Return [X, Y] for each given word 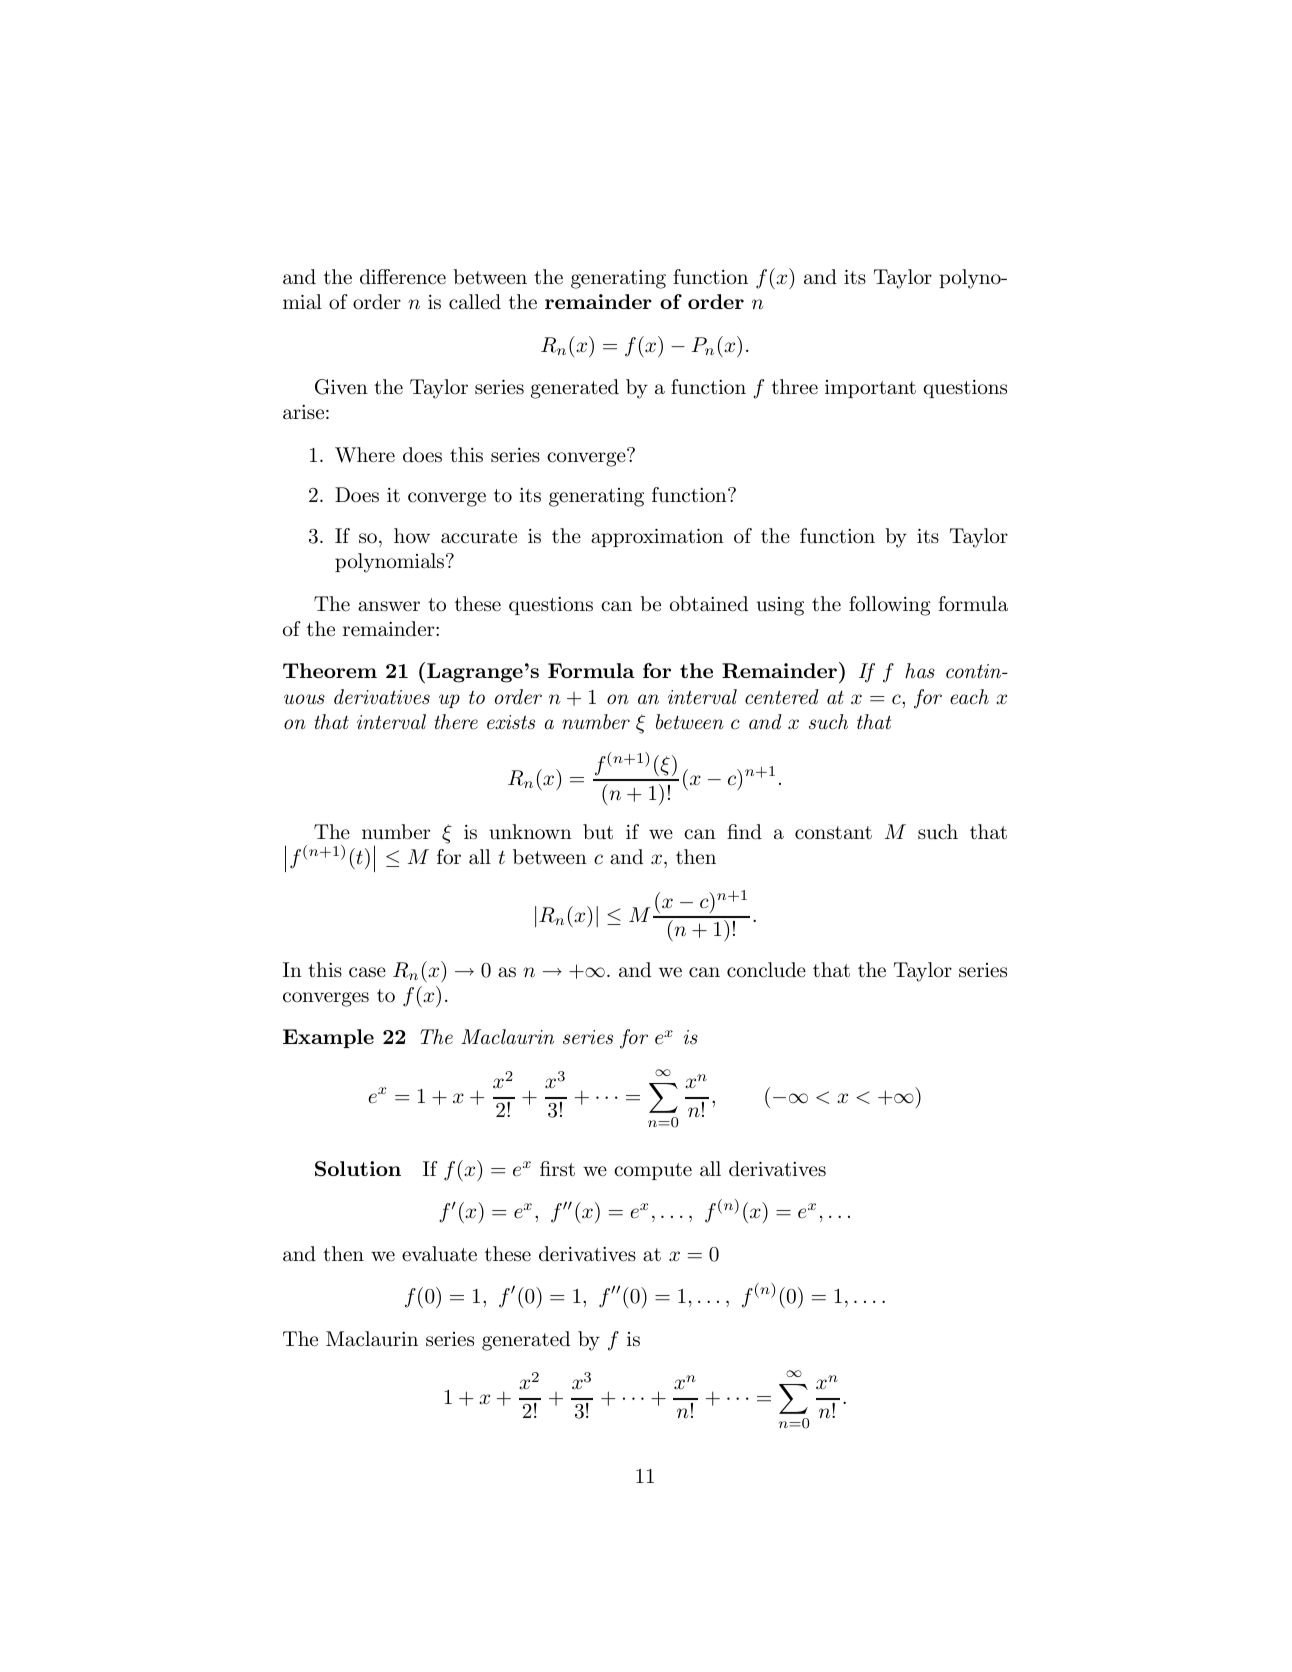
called [475, 302]
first [557, 1168]
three [795, 387]
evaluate [439, 1254]
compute [653, 1171]
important [870, 389]
